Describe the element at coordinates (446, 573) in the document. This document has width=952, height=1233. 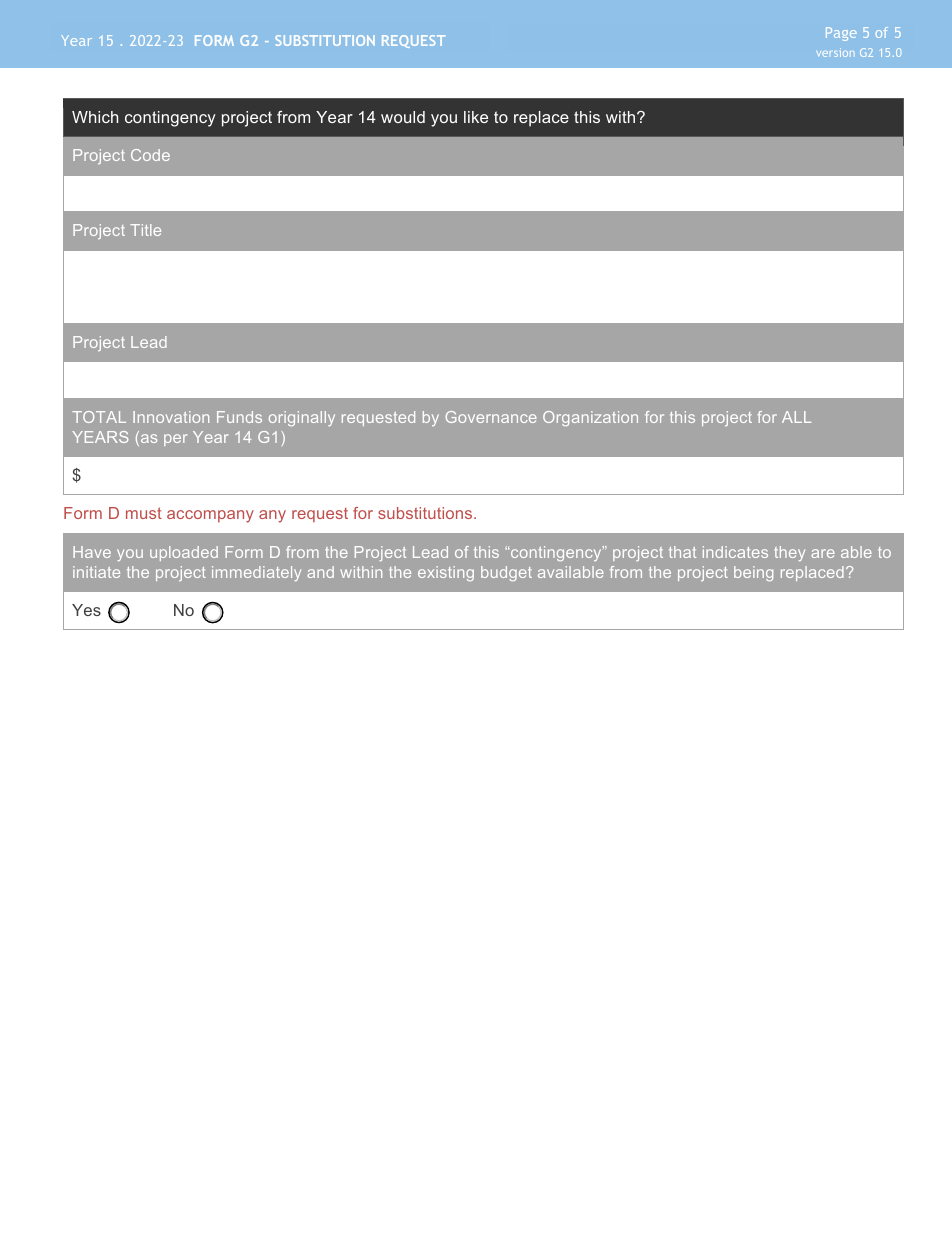
I see `existing` at that location.
